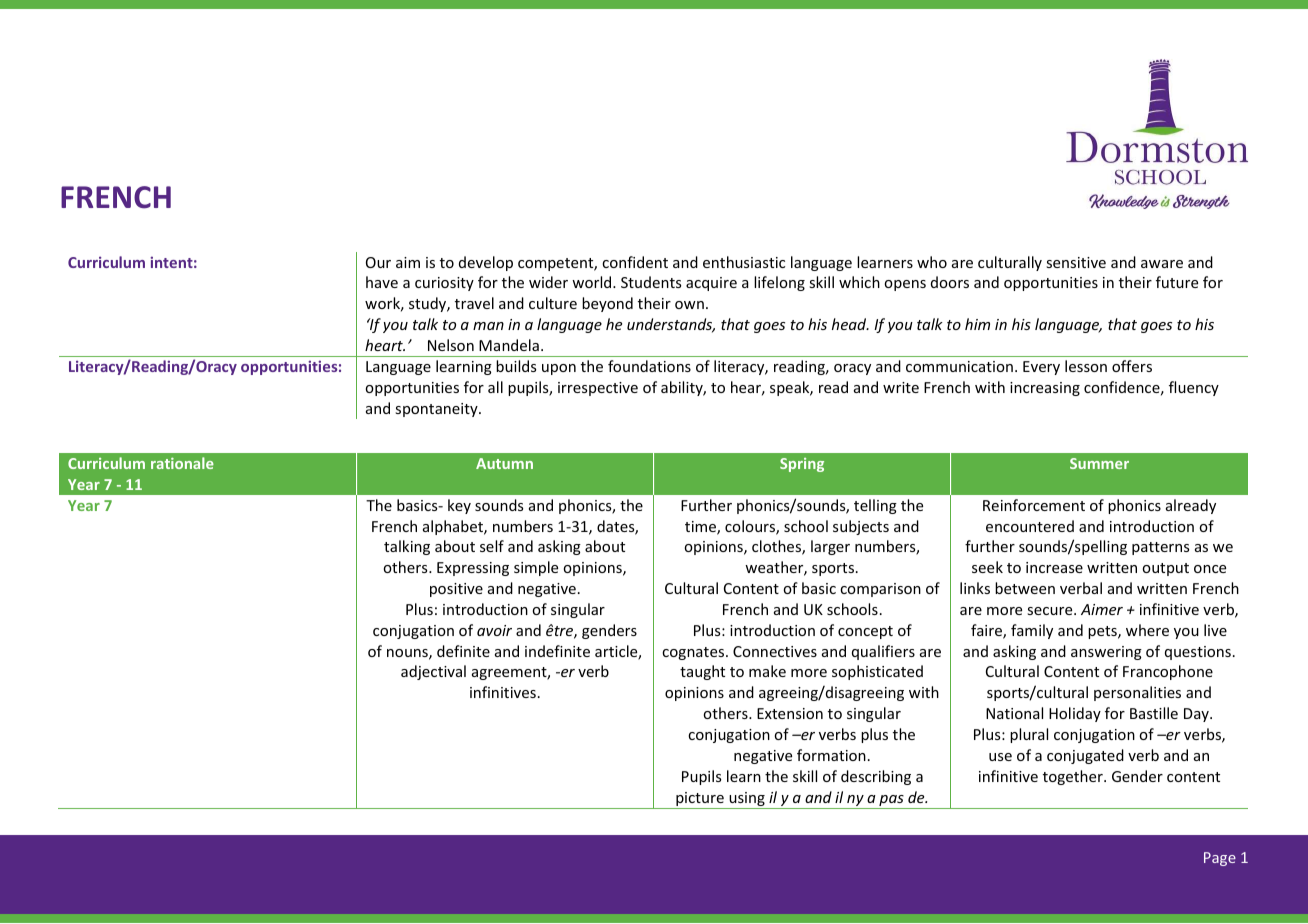 The height and width of the document is (924, 1308). Describe the element at coordinates (1076, 262) in the document. I see `sensitive` at that location.
